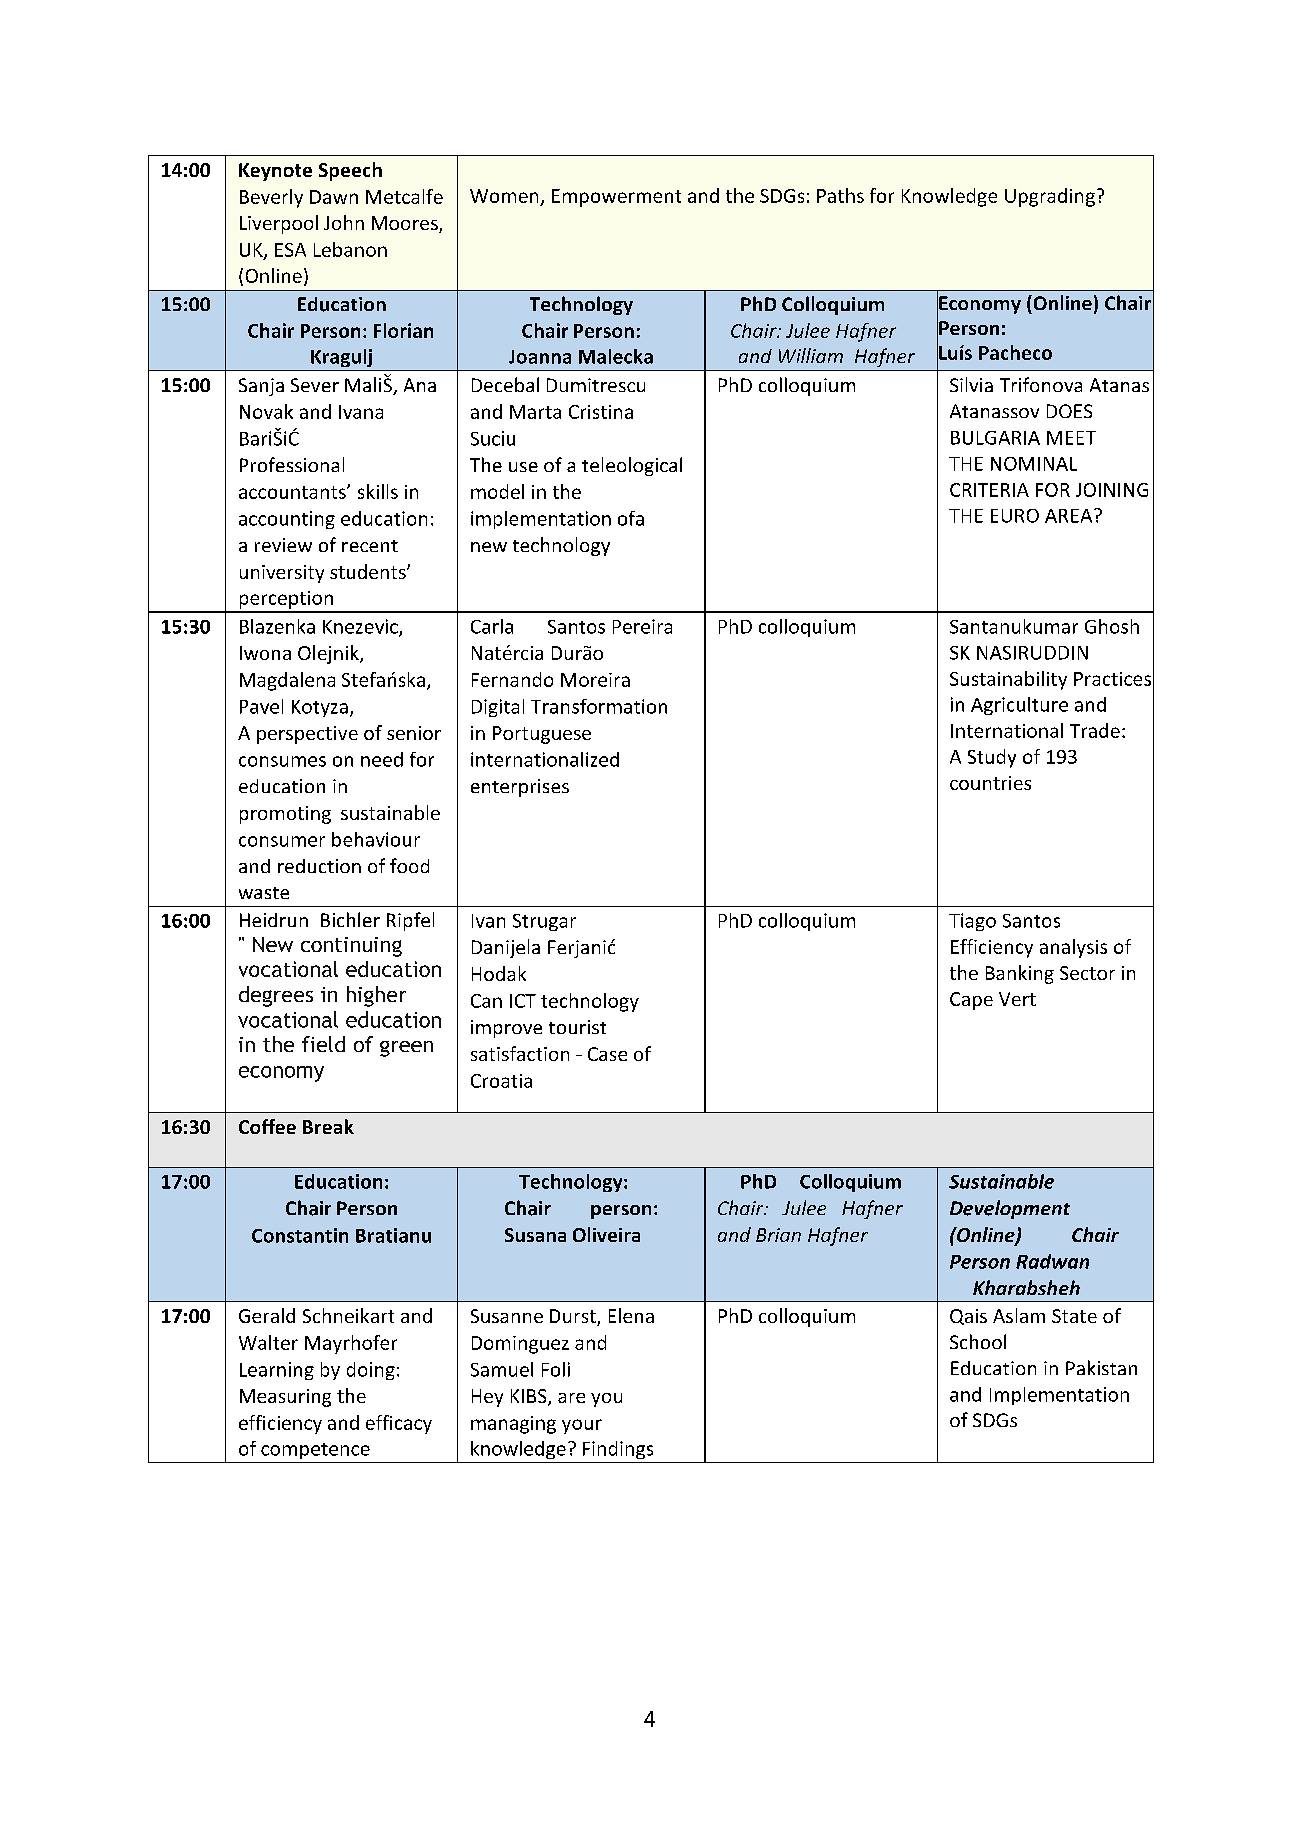 The width and height of the image is (1299, 1839). Describe the element at coordinates (1017, 999) in the image. I see `Vert` at that location.
